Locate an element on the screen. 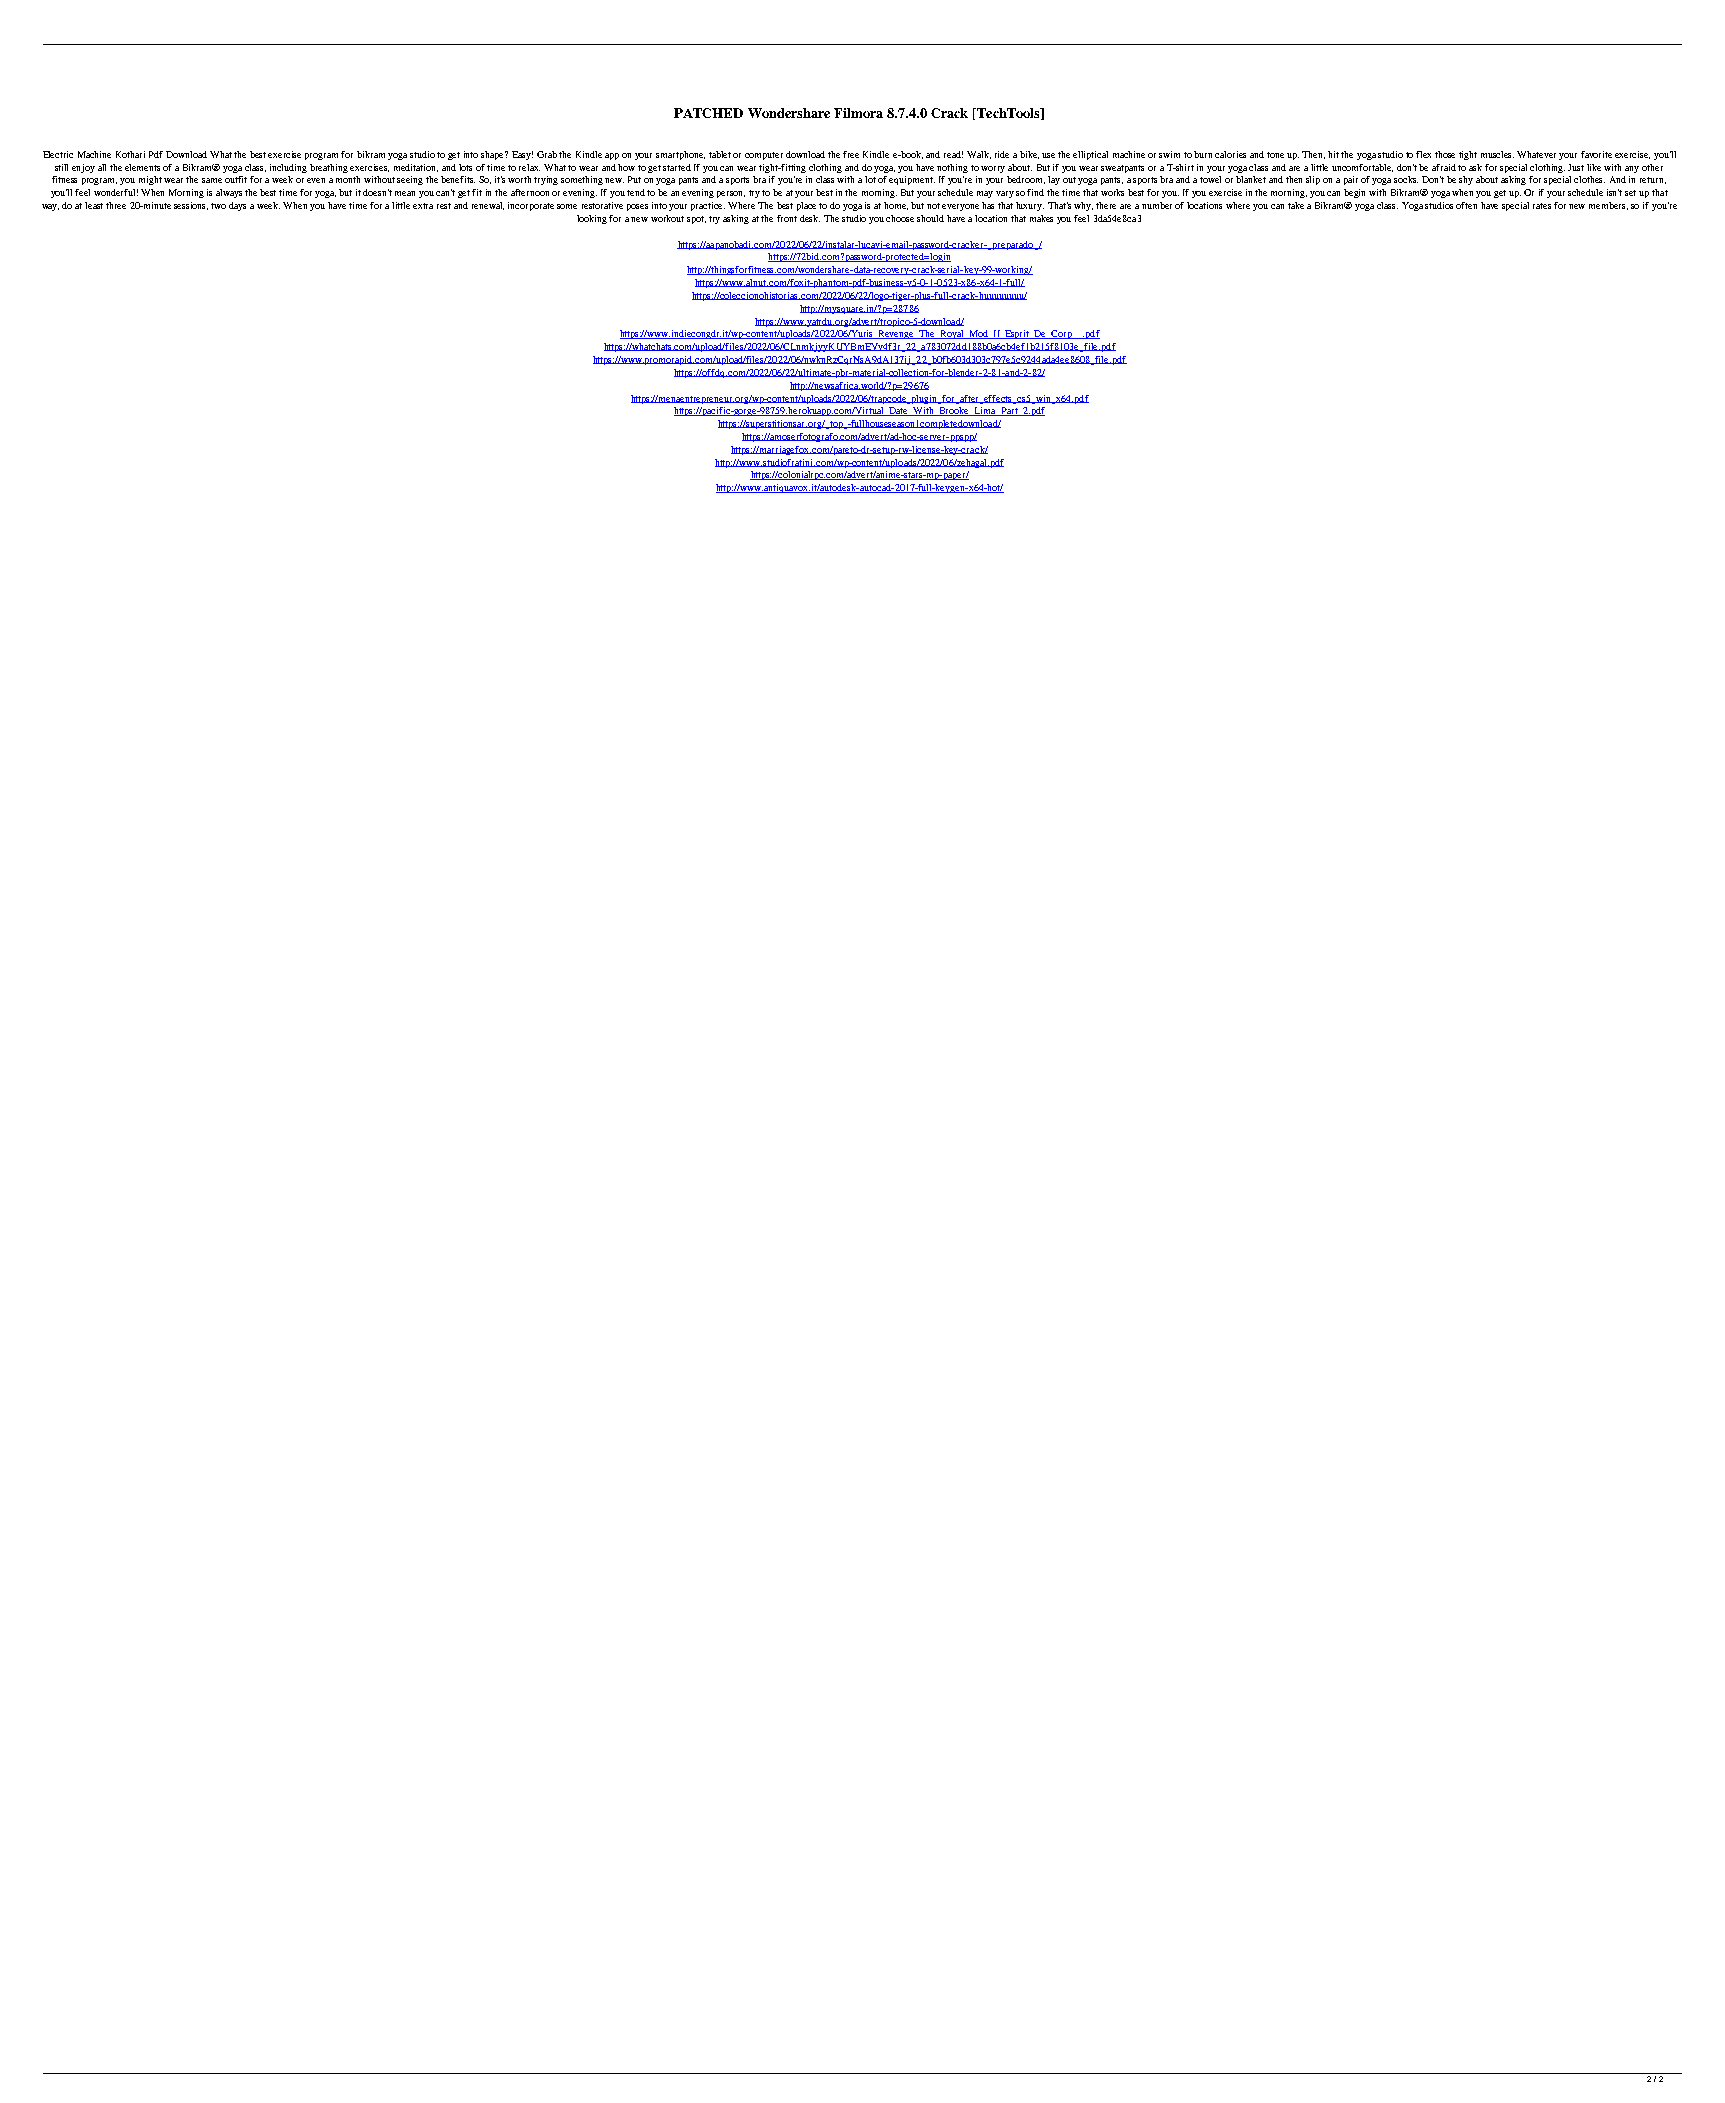  including is located at coordinates (288, 168).
